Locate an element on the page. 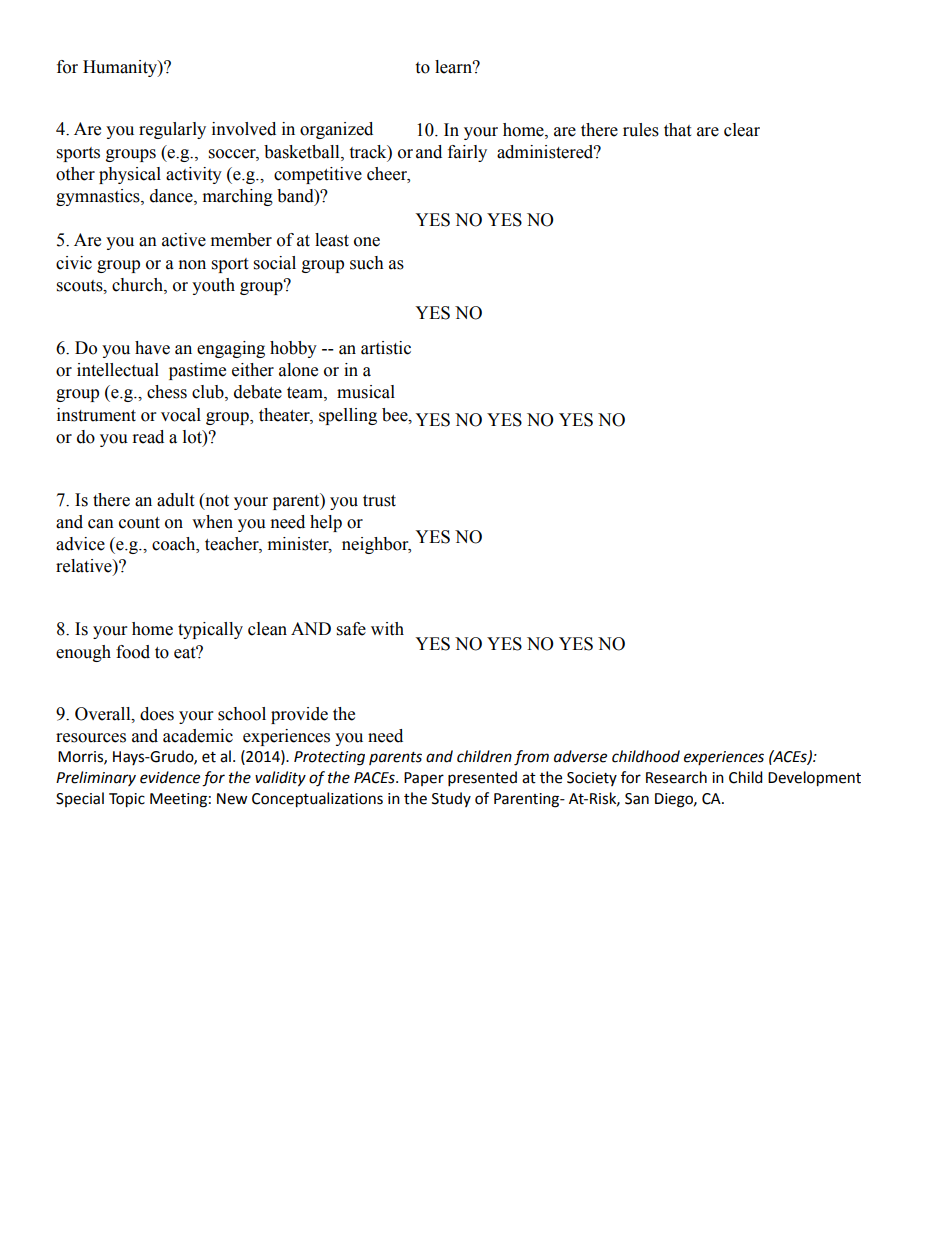 The width and height of the image is (952, 1233). artistic is located at coordinates (386, 348).
